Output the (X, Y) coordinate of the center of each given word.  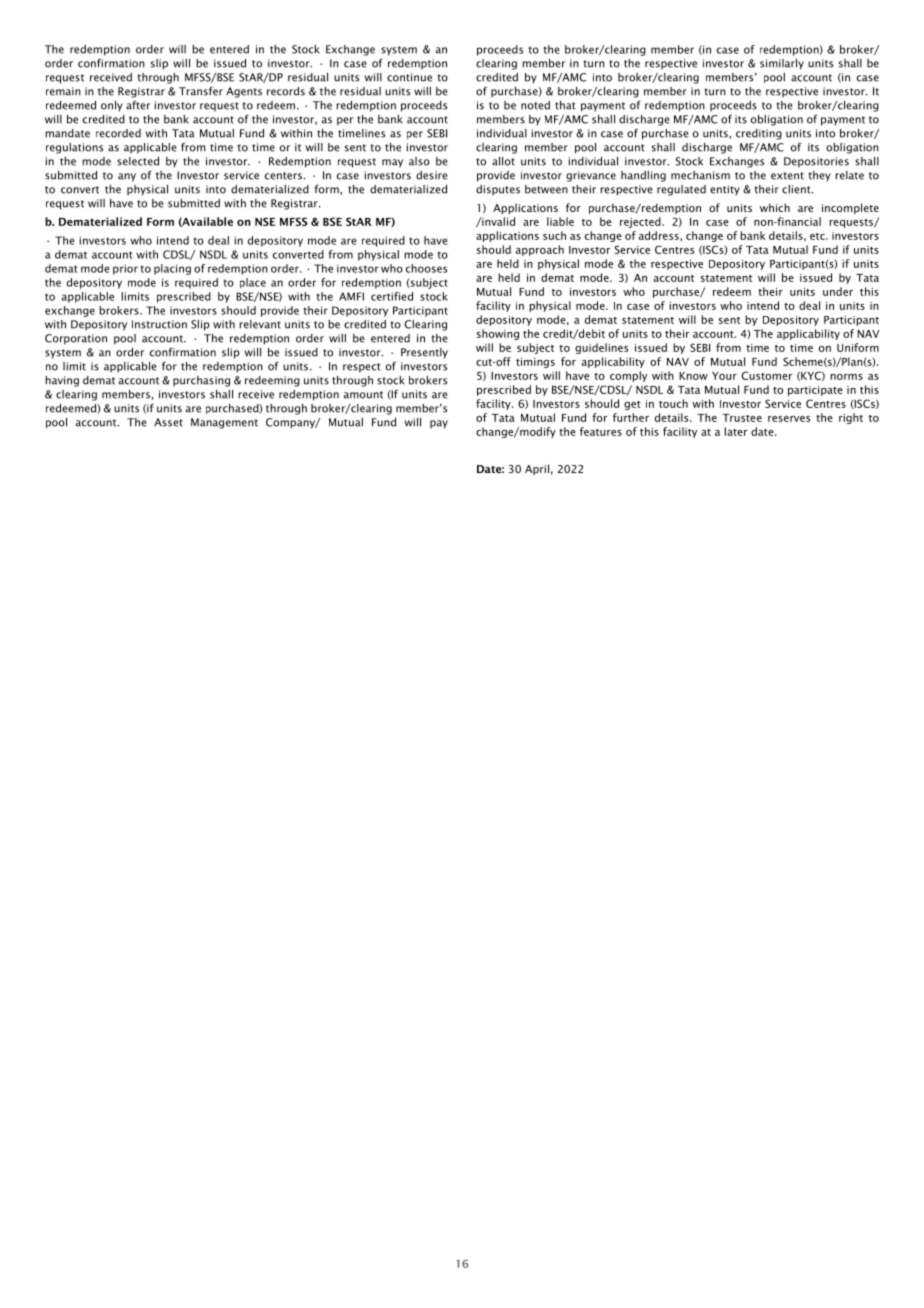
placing (172, 269)
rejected (641, 222)
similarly (782, 64)
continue (409, 77)
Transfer (201, 91)
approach (540, 250)
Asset (168, 422)
